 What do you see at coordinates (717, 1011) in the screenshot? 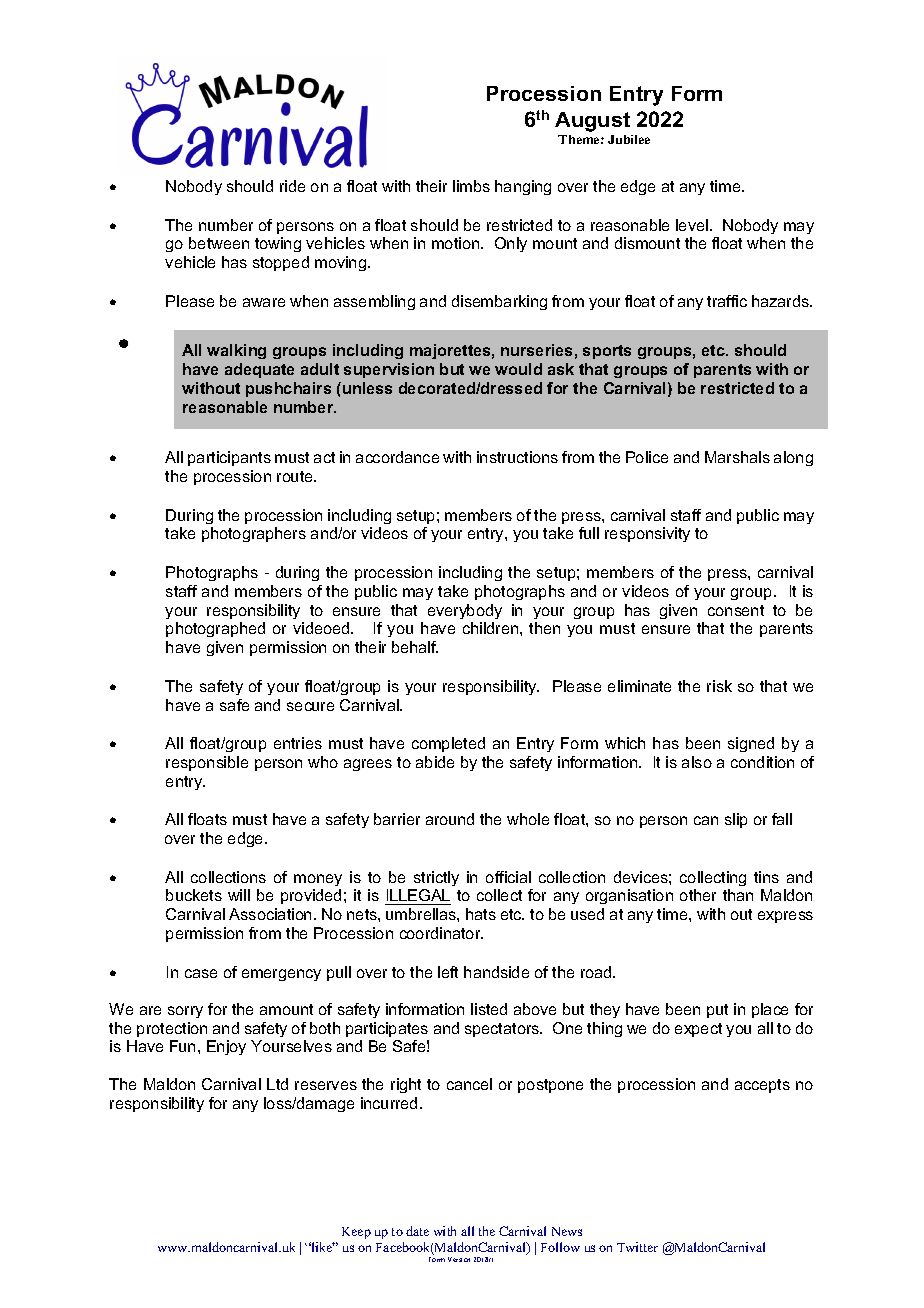
I see `put` at bounding box center [717, 1011].
